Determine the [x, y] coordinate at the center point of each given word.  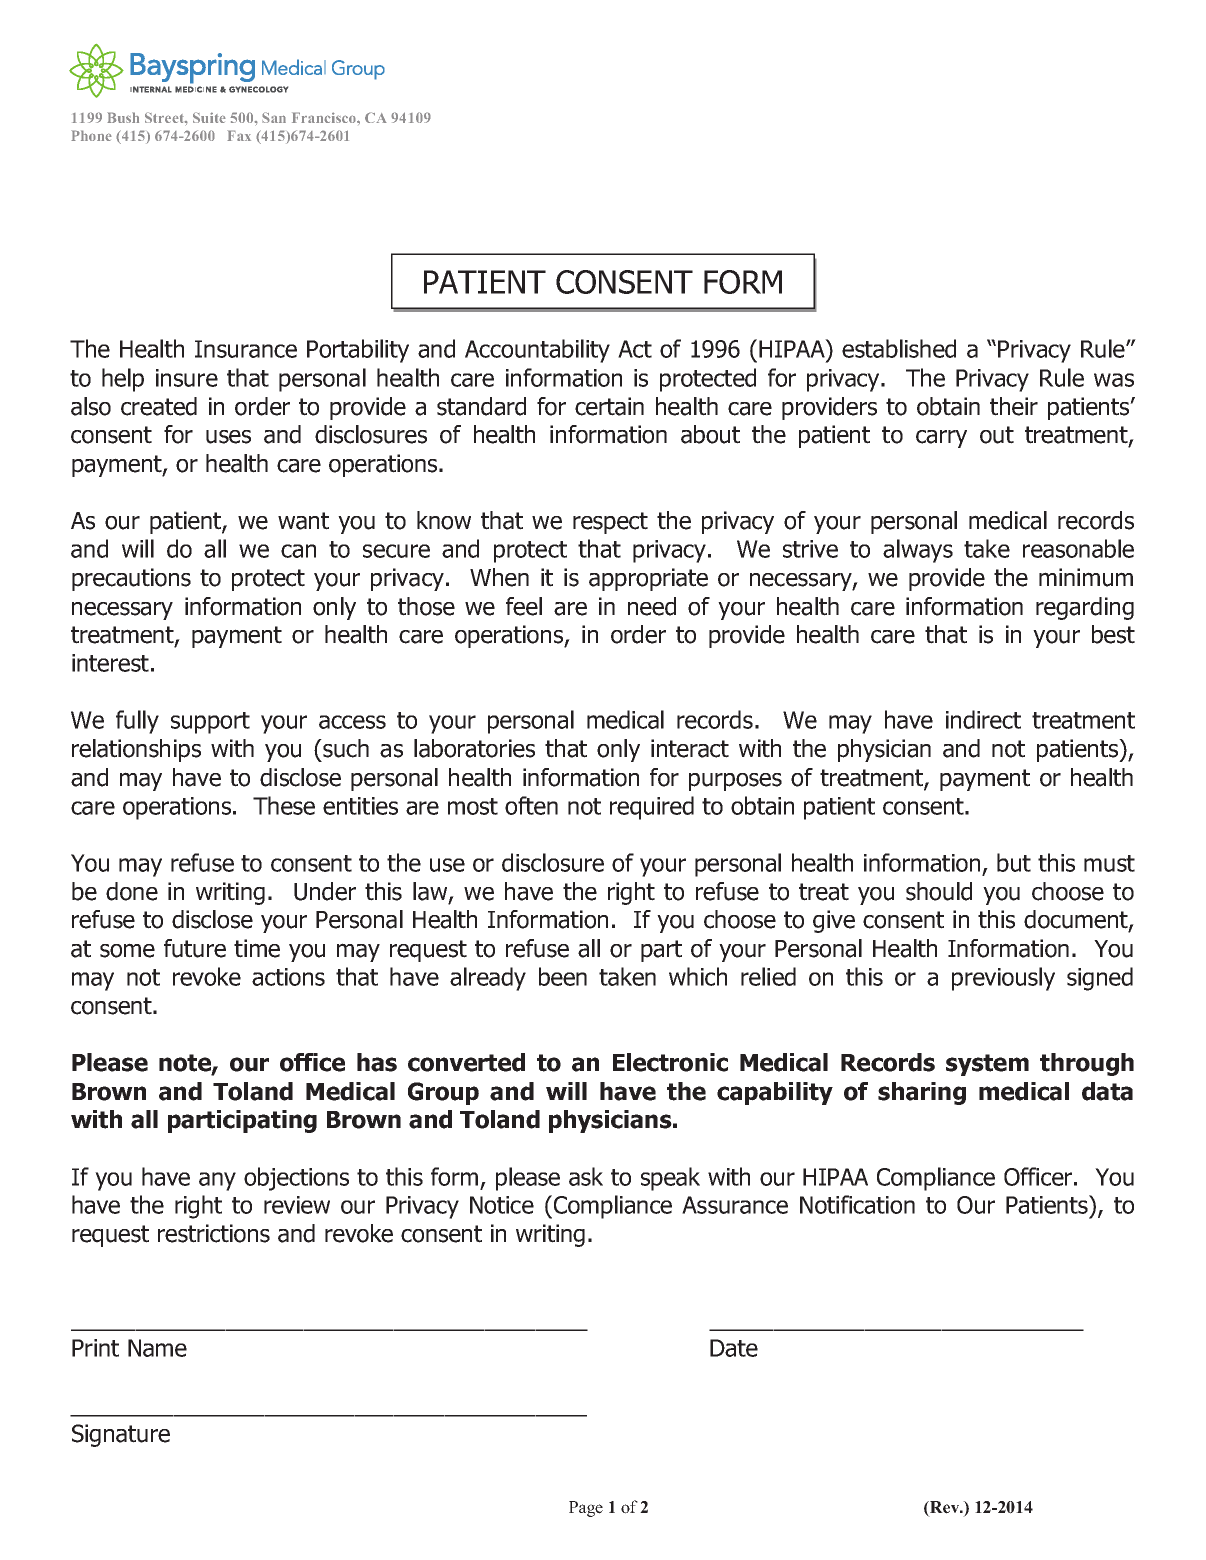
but [1014, 862]
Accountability [537, 351]
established [899, 348]
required [652, 808]
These [284, 805]
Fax [239, 135]
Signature [121, 1435]
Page [586, 1509]
